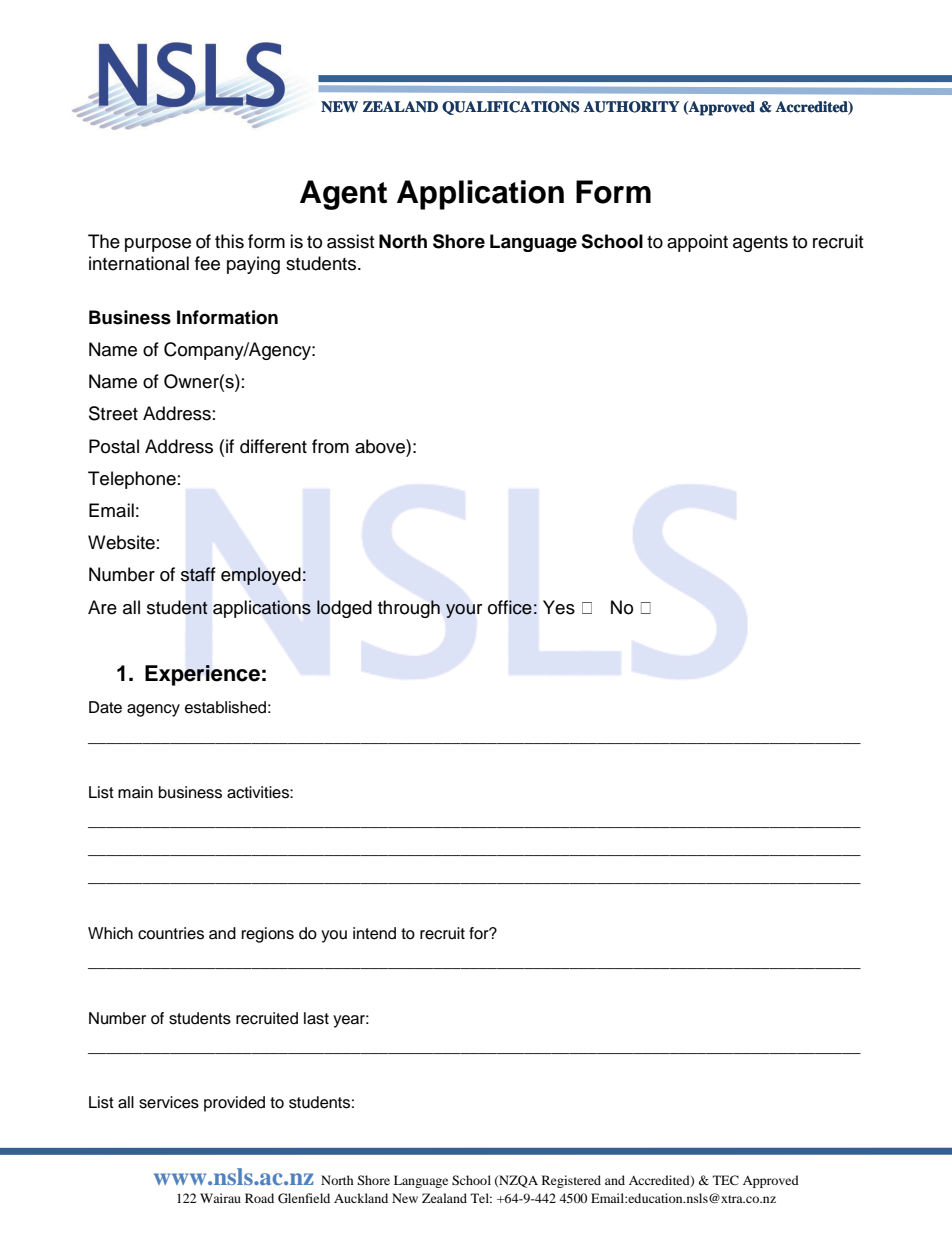  Describe the element at coordinates (409, 609) in the document. I see `through` at that location.
